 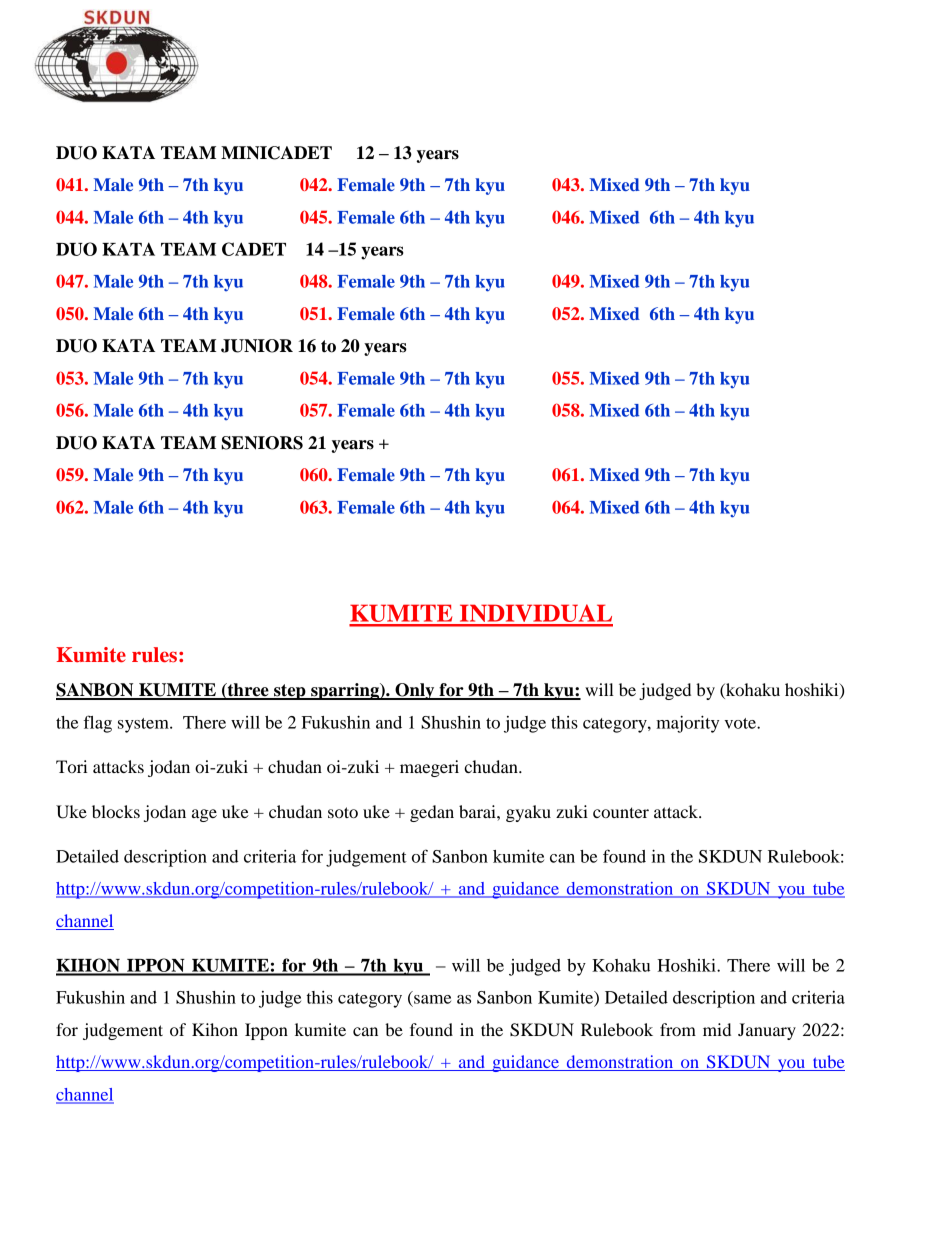 I want to click on SENIORS, so click(x=262, y=443).
